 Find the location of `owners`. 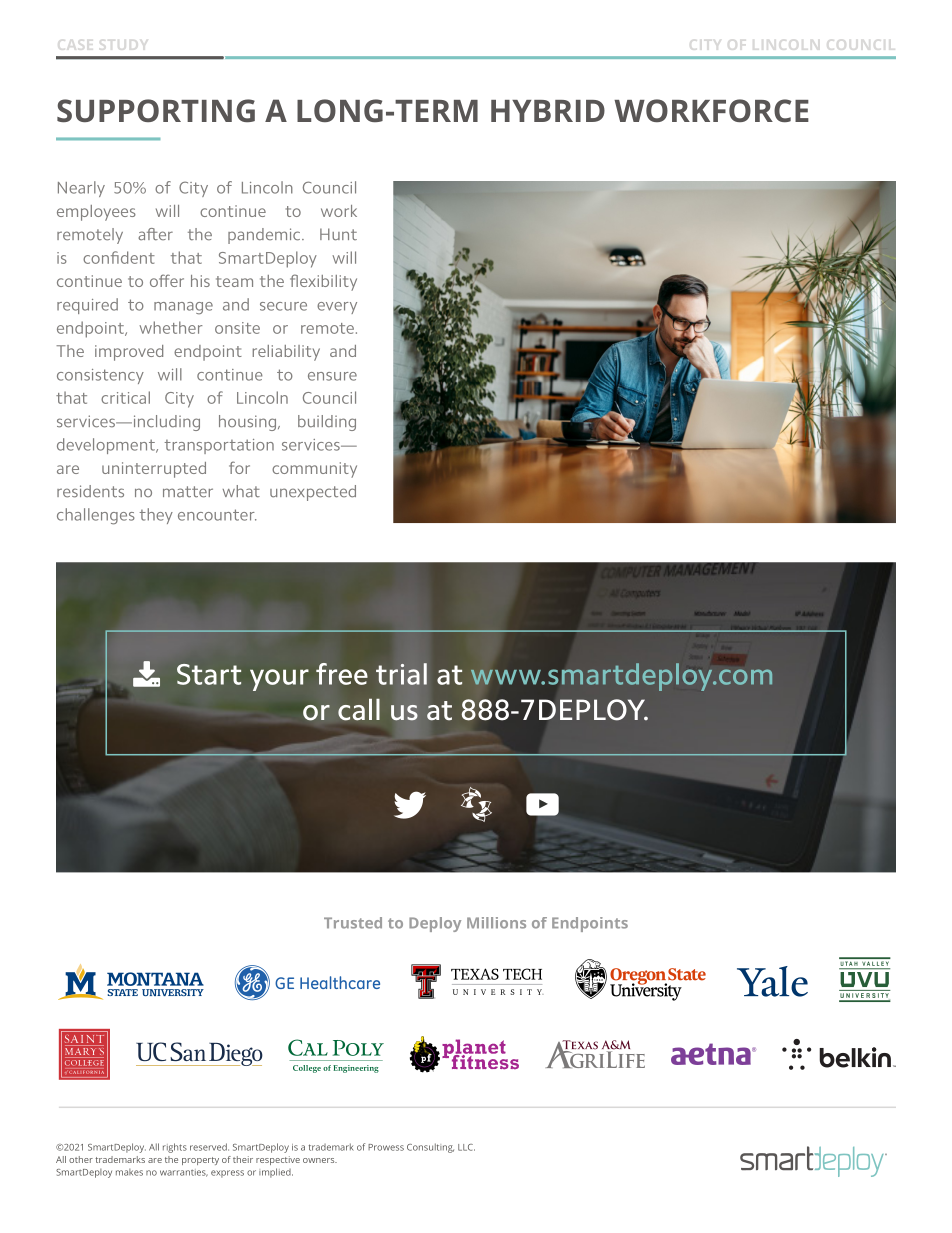

owners is located at coordinates (320, 1160).
